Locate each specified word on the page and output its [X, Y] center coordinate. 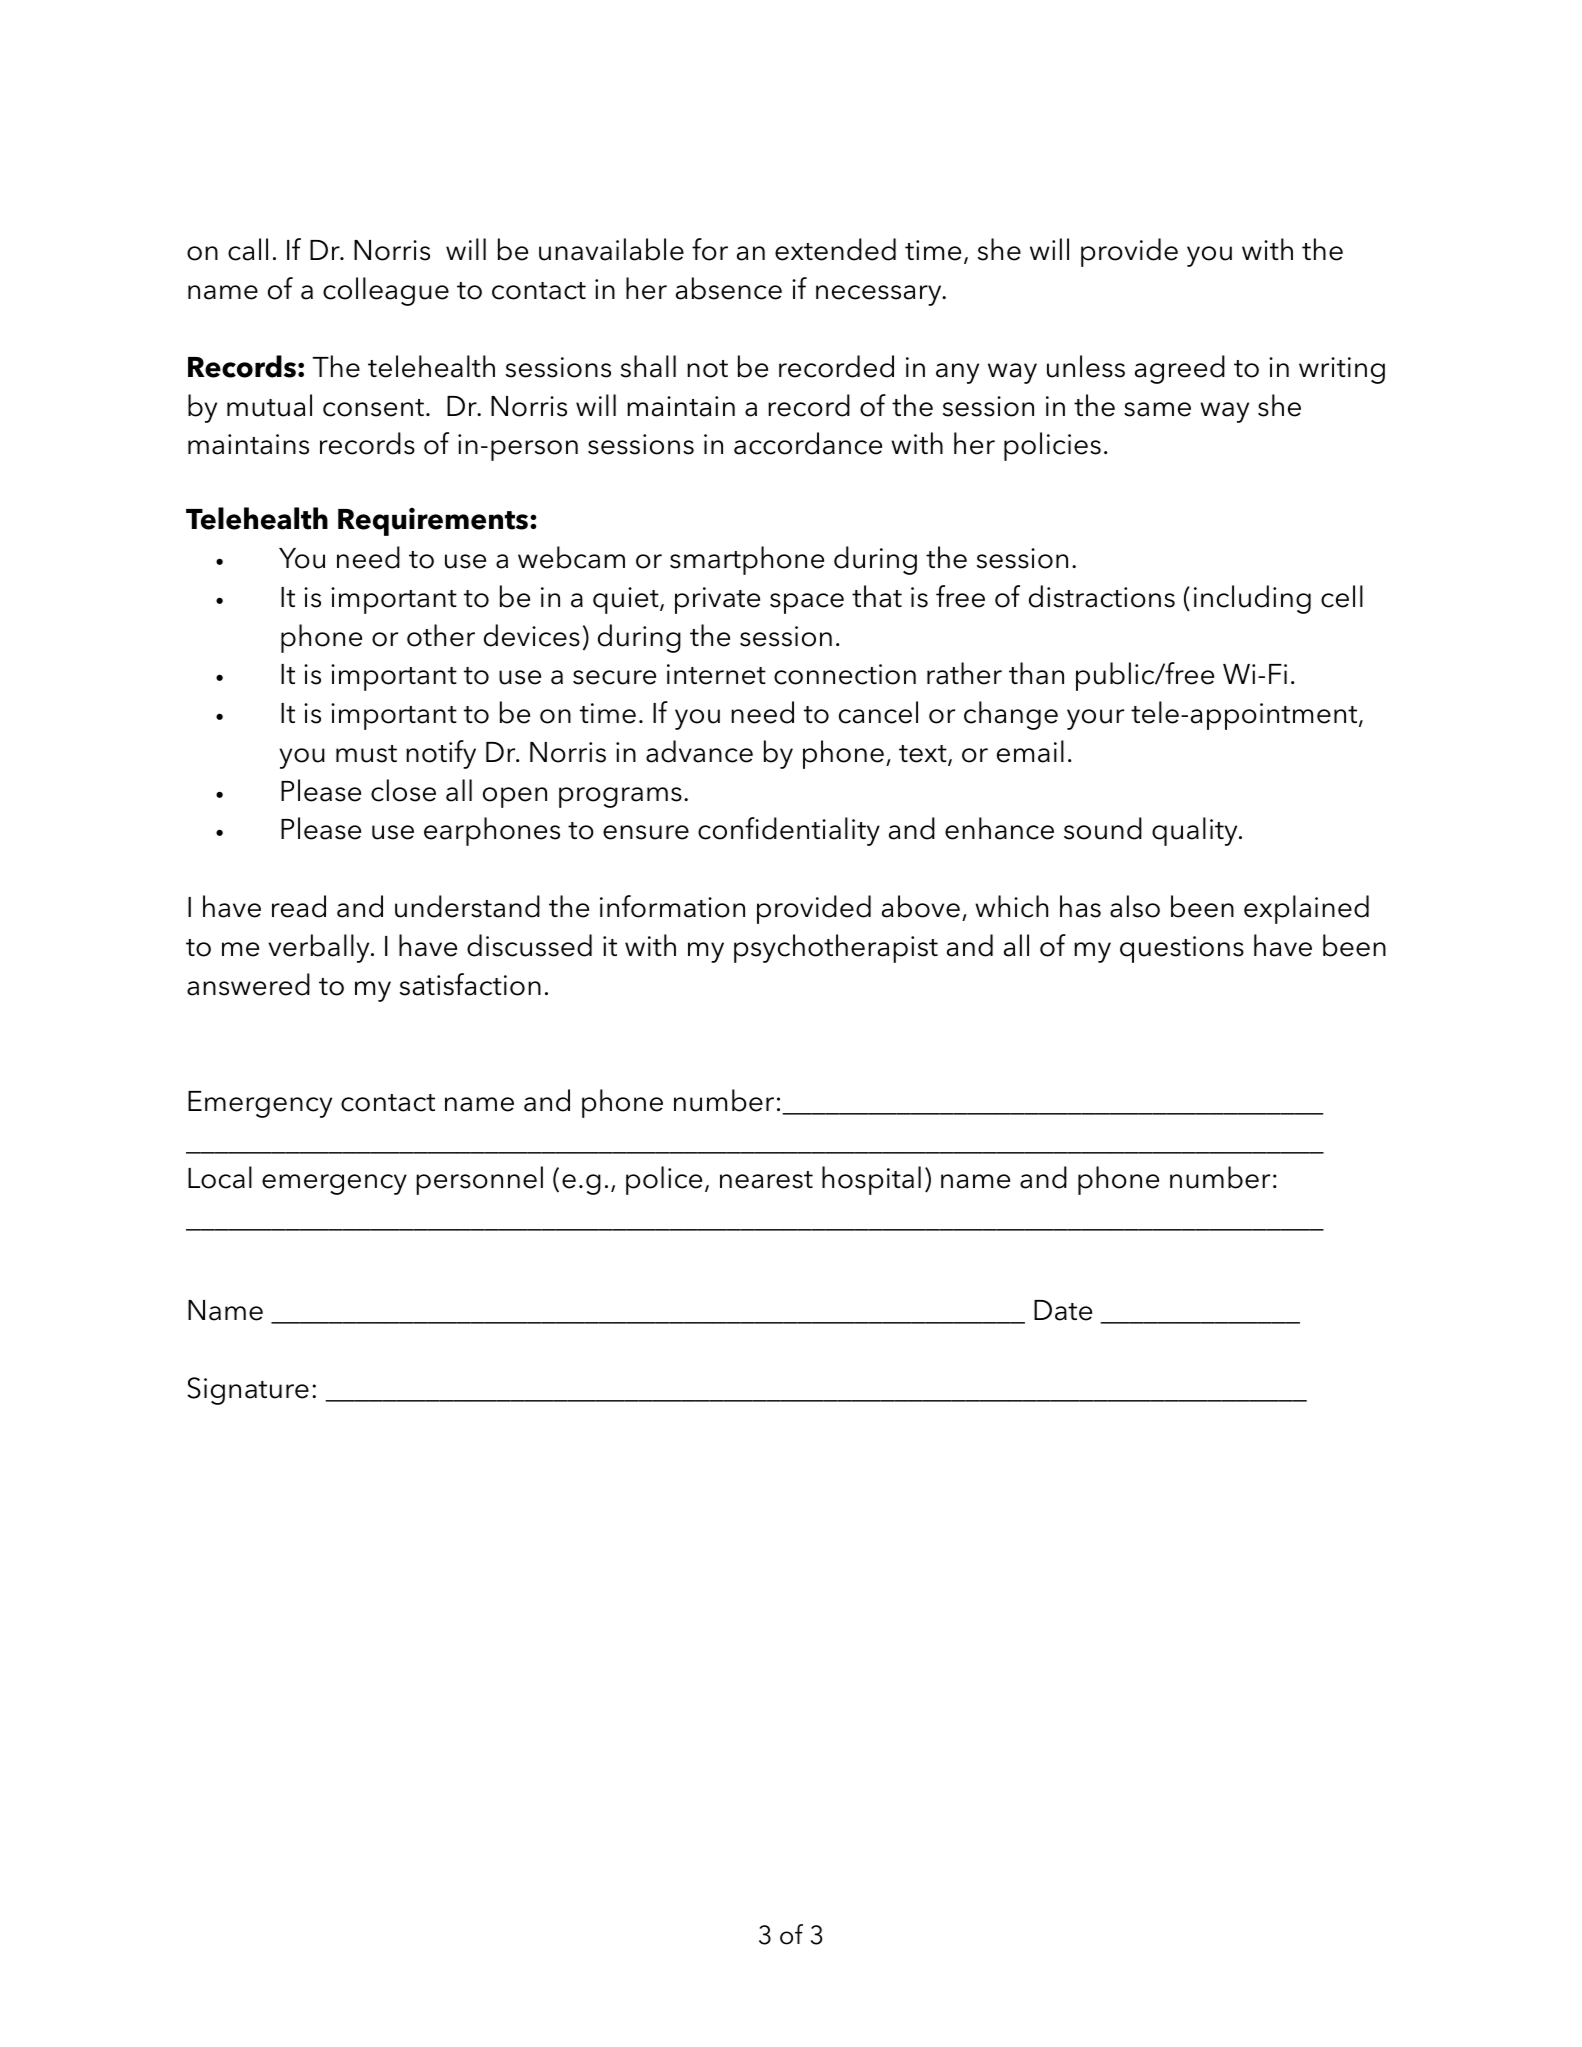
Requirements [434, 522]
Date [1063, 1310]
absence [729, 288]
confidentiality [789, 831]
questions [1182, 949]
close [403, 790]
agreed [1180, 369]
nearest [766, 1180]
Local [220, 1177]
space [807, 603]
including [1252, 599]
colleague [386, 291]
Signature [248, 1391]
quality [1196, 831]
